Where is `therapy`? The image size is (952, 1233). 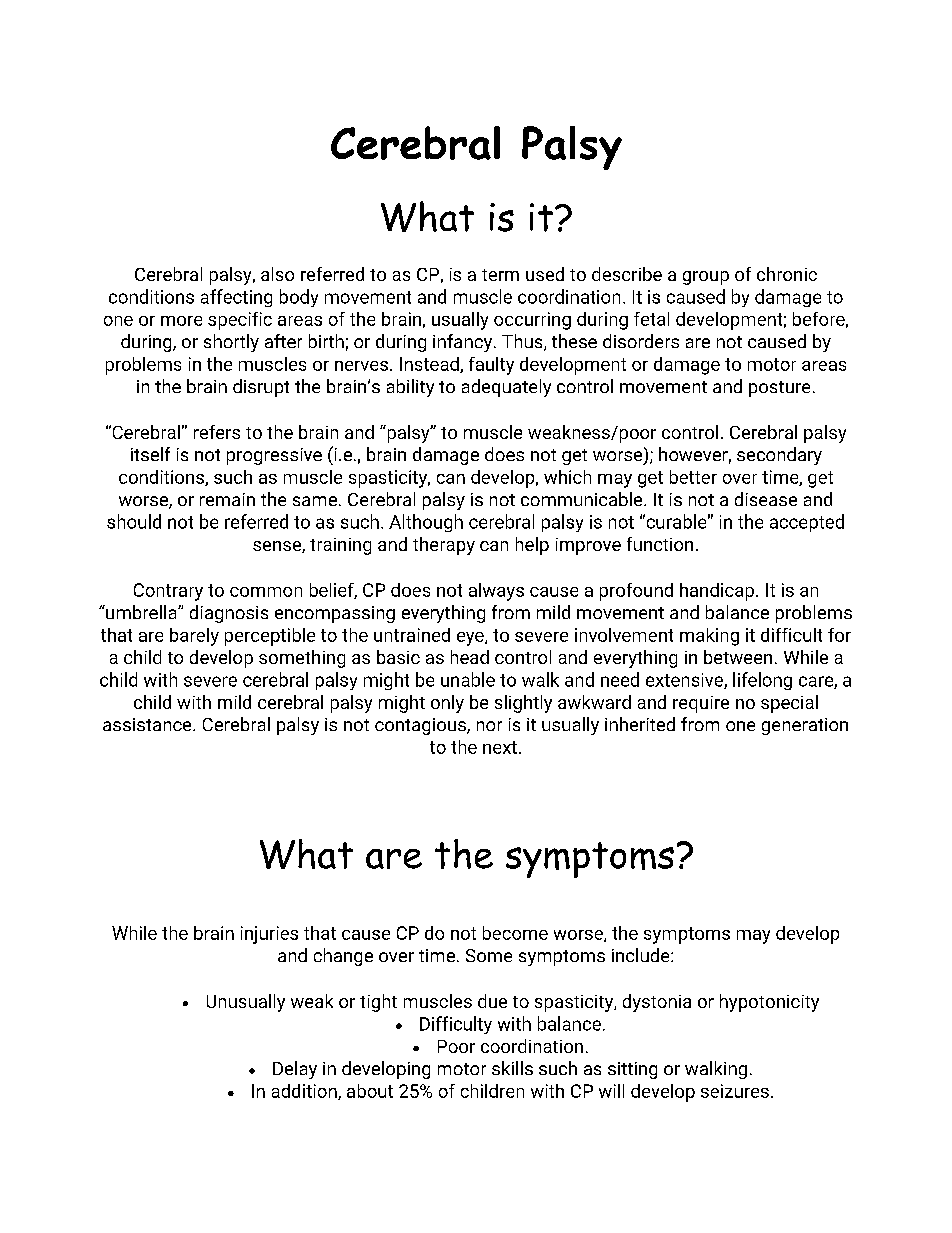
therapy is located at coordinates (444, 546).
